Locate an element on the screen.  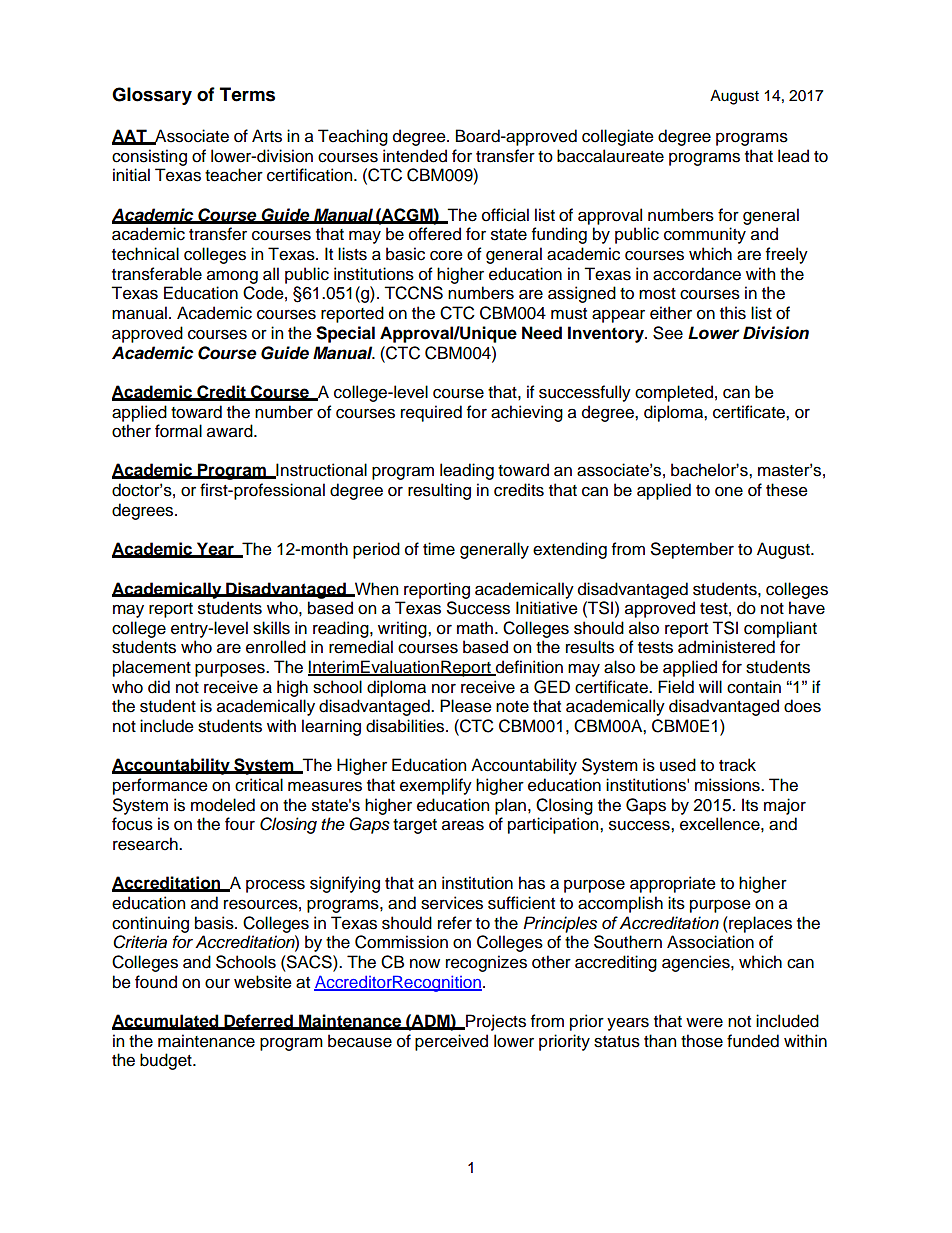
intended is located at coordinates (415, 156).
